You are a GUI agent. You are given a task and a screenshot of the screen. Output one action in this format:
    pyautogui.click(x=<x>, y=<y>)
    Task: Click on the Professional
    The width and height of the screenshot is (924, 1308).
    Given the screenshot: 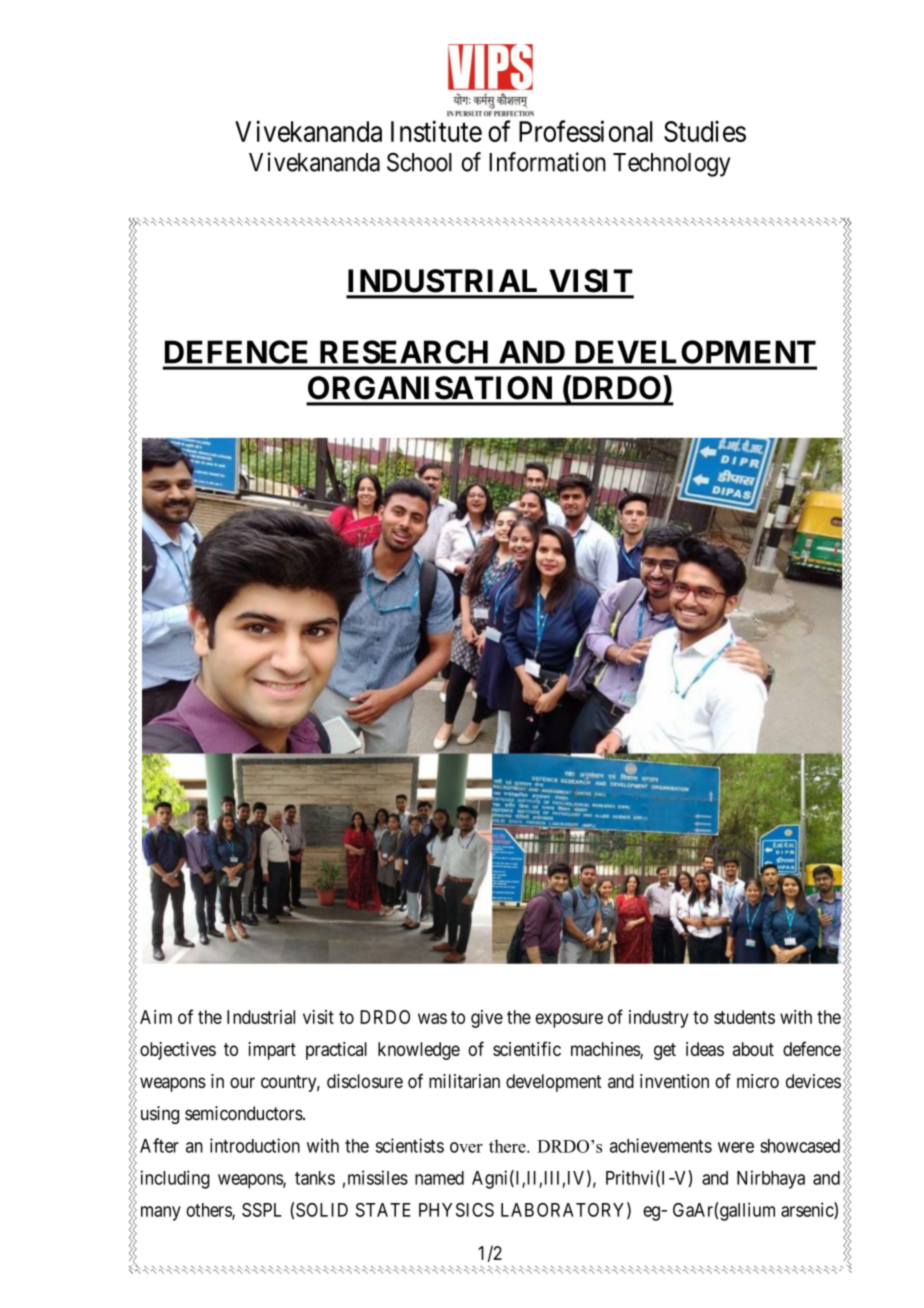 What is the action you would take?
    pyautogui.click(x=586, y=131)
